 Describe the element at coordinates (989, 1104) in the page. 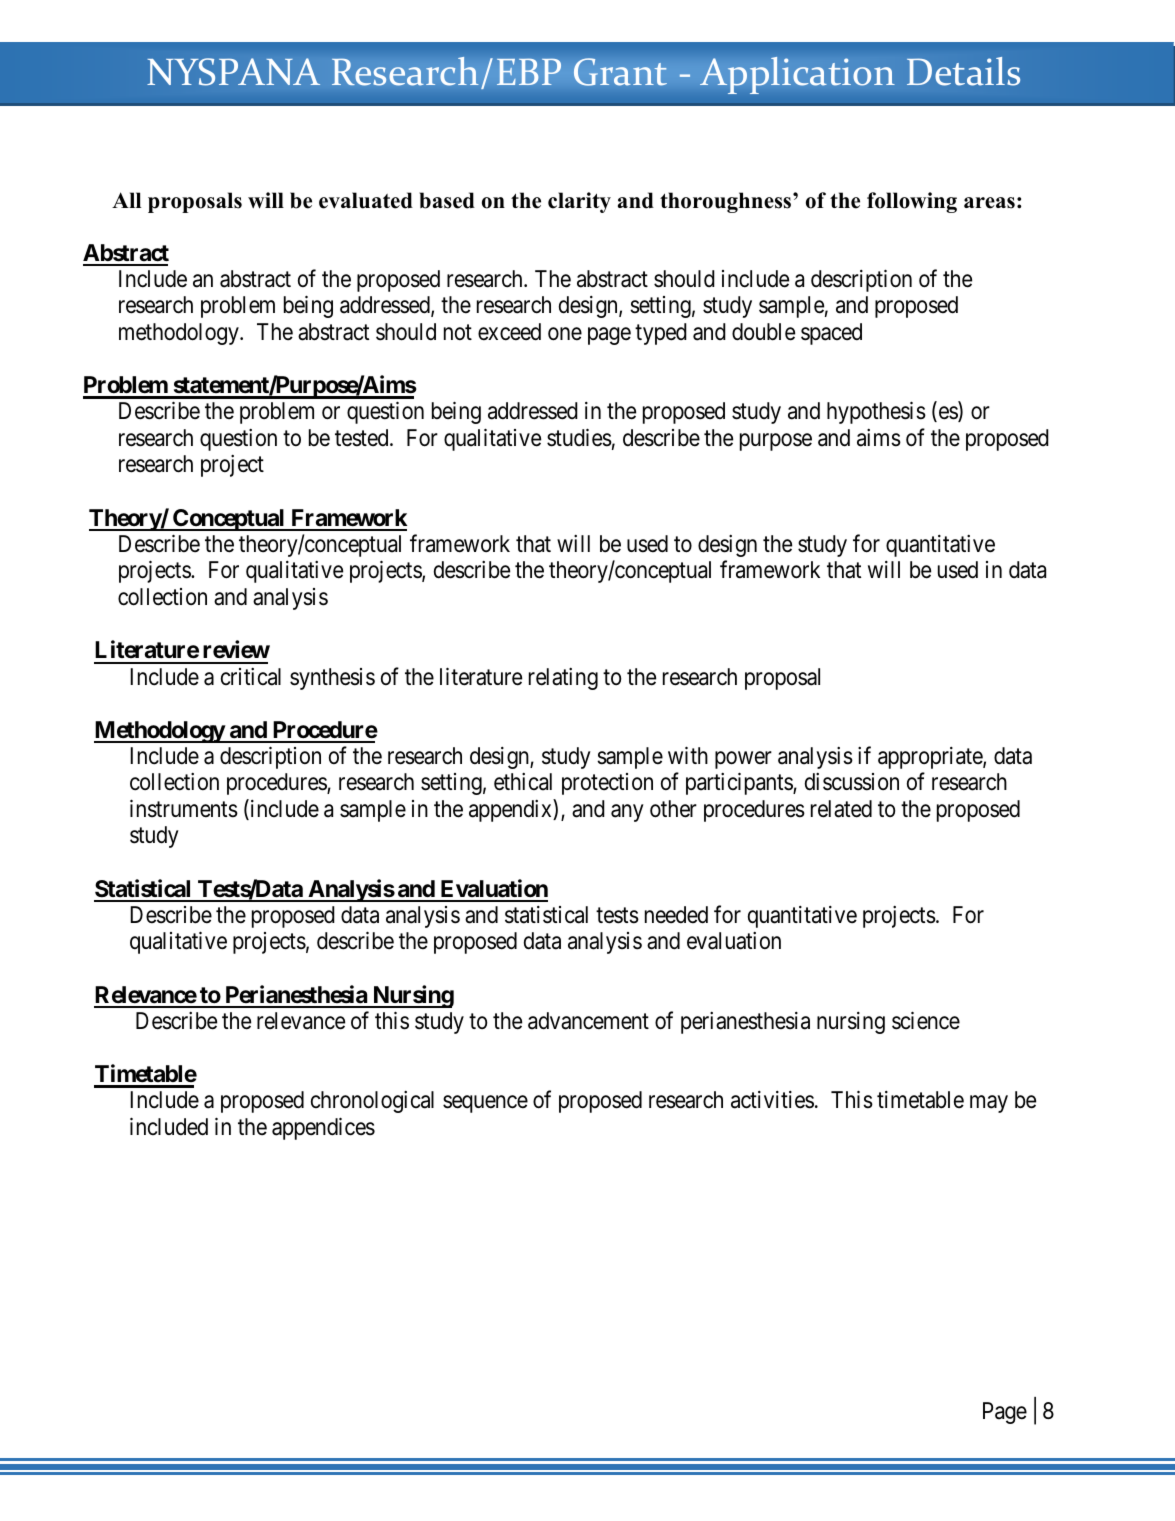

I see `may` at that location.
